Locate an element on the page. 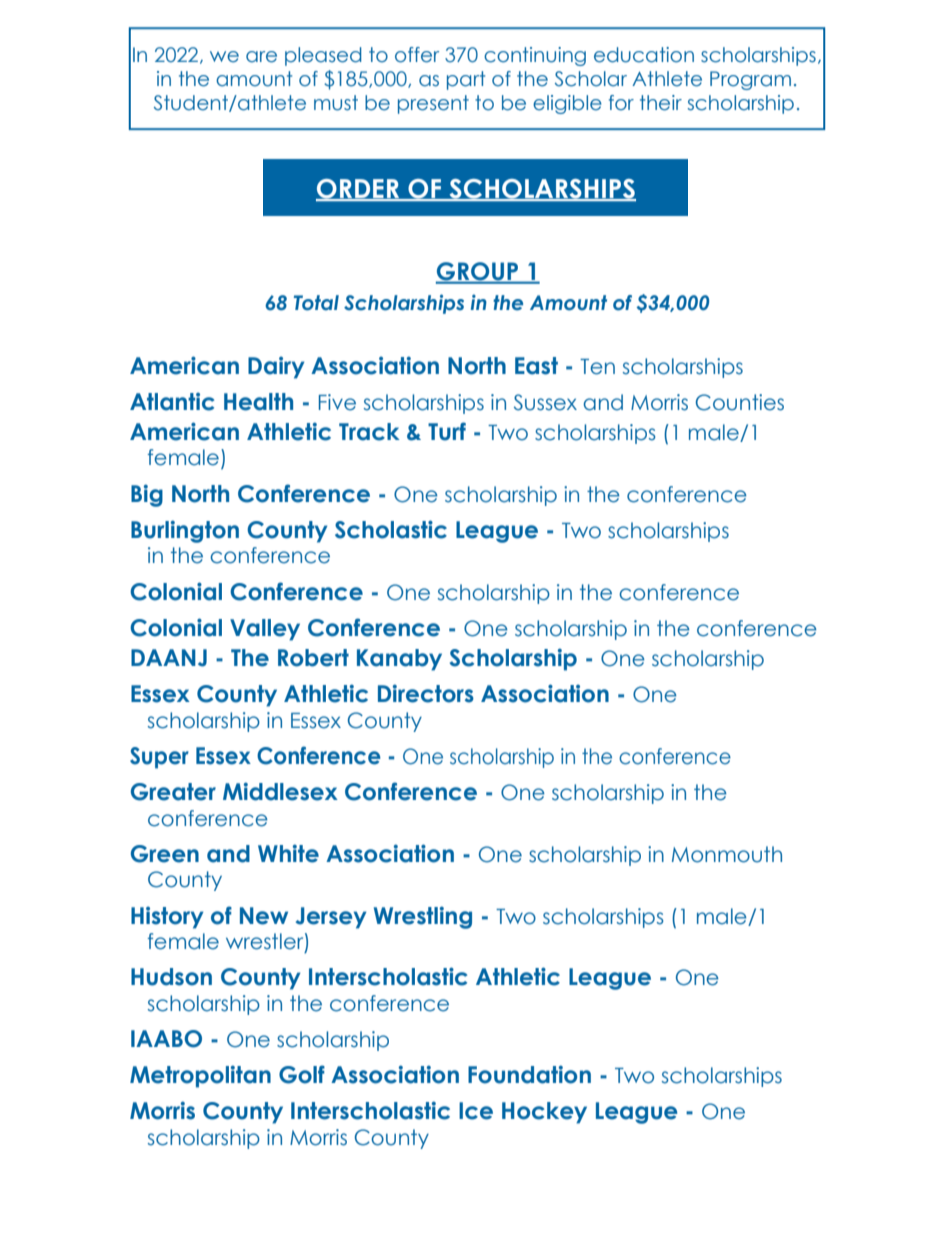 The width and height of the image is (952, 1233). Counties is located at coordinates (740, 402).
